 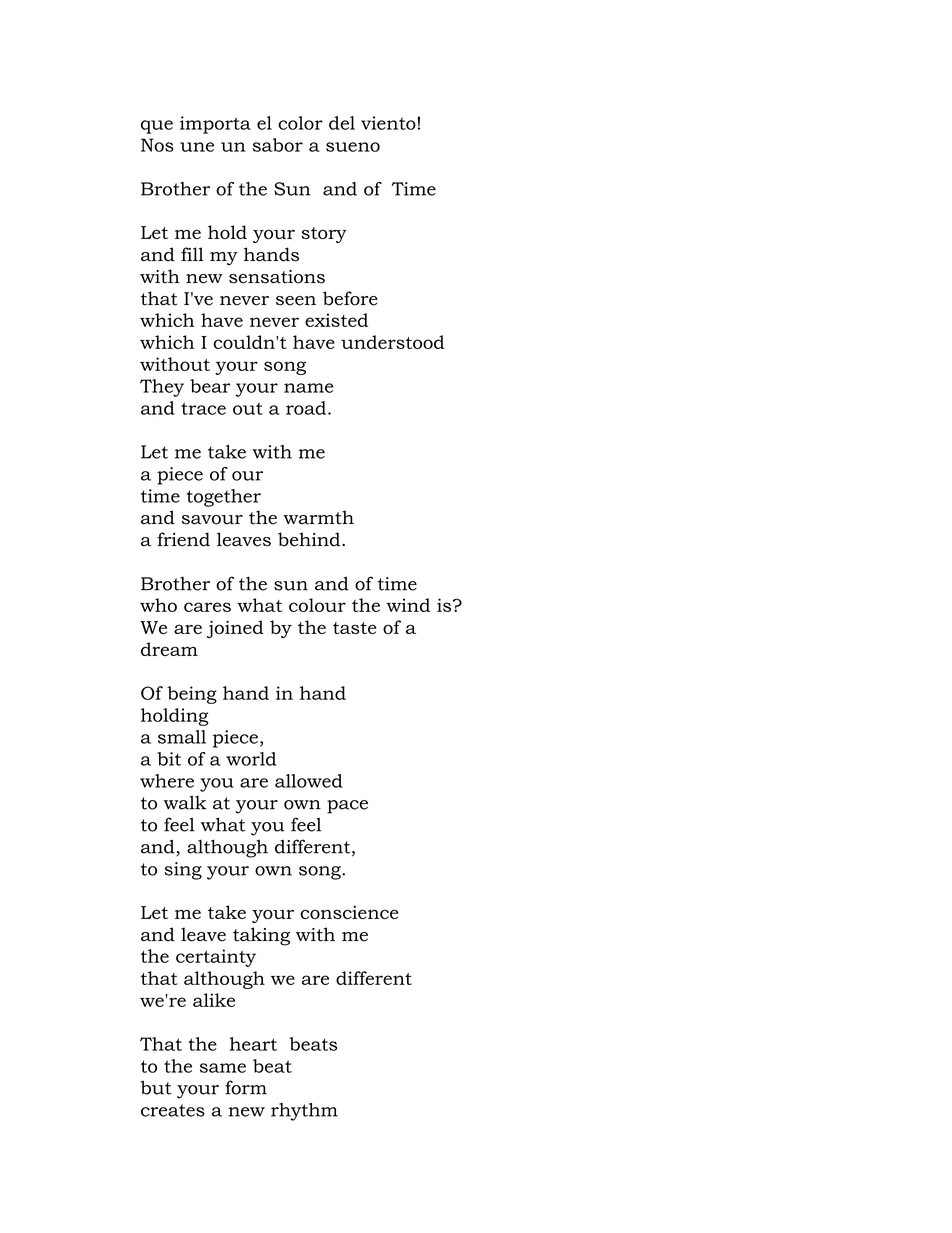 I want to click on allowed, so click(x=309, y=781).
